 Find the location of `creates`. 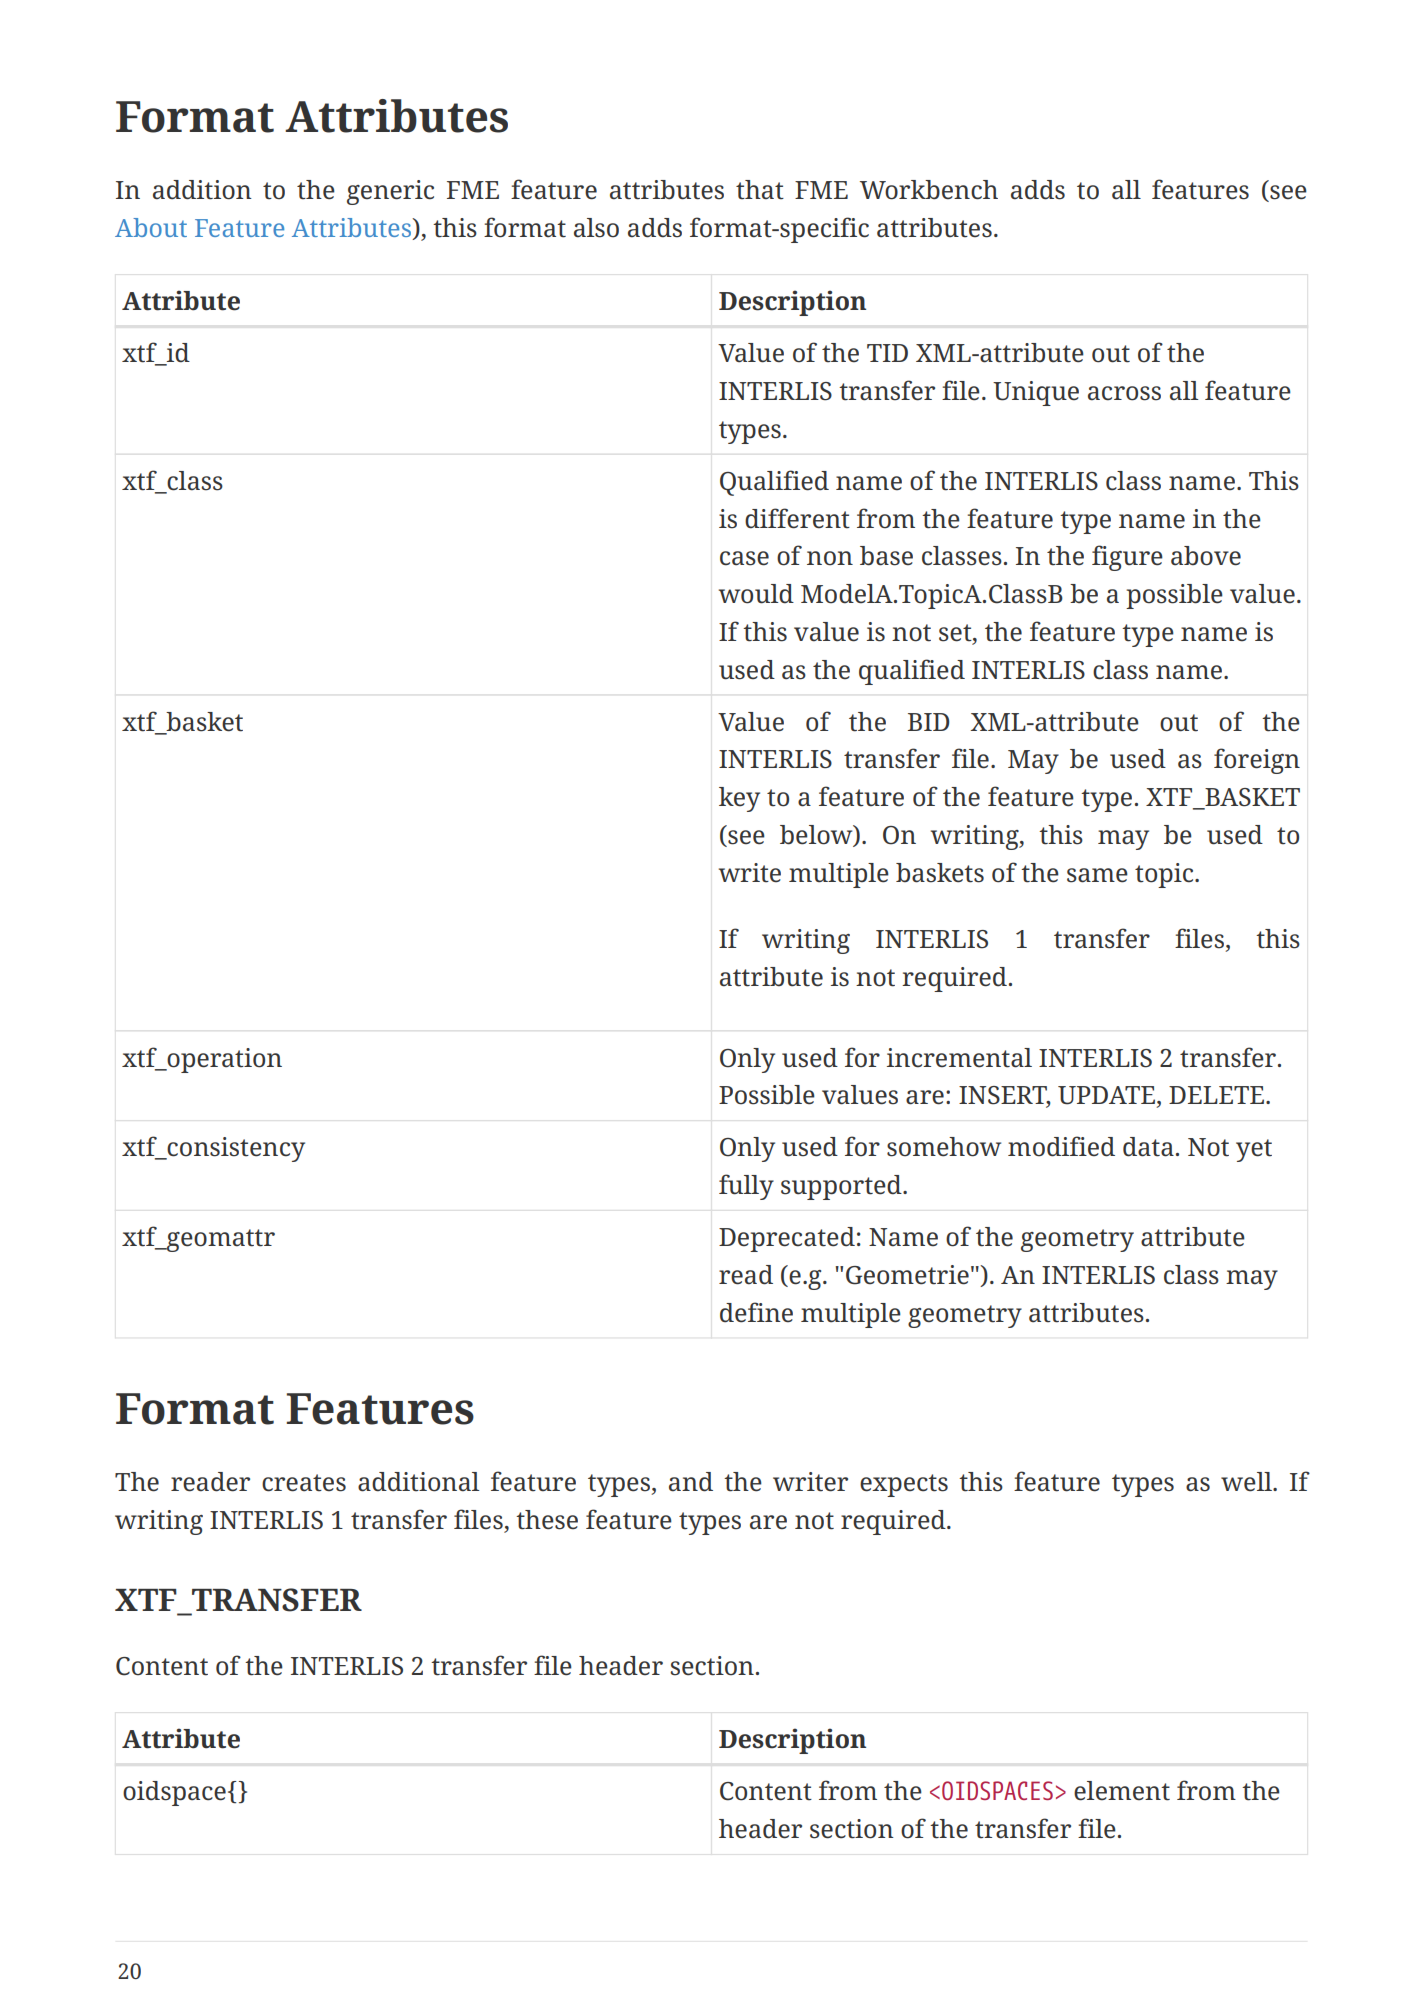

creates is located at coordinates (304, 1483).
